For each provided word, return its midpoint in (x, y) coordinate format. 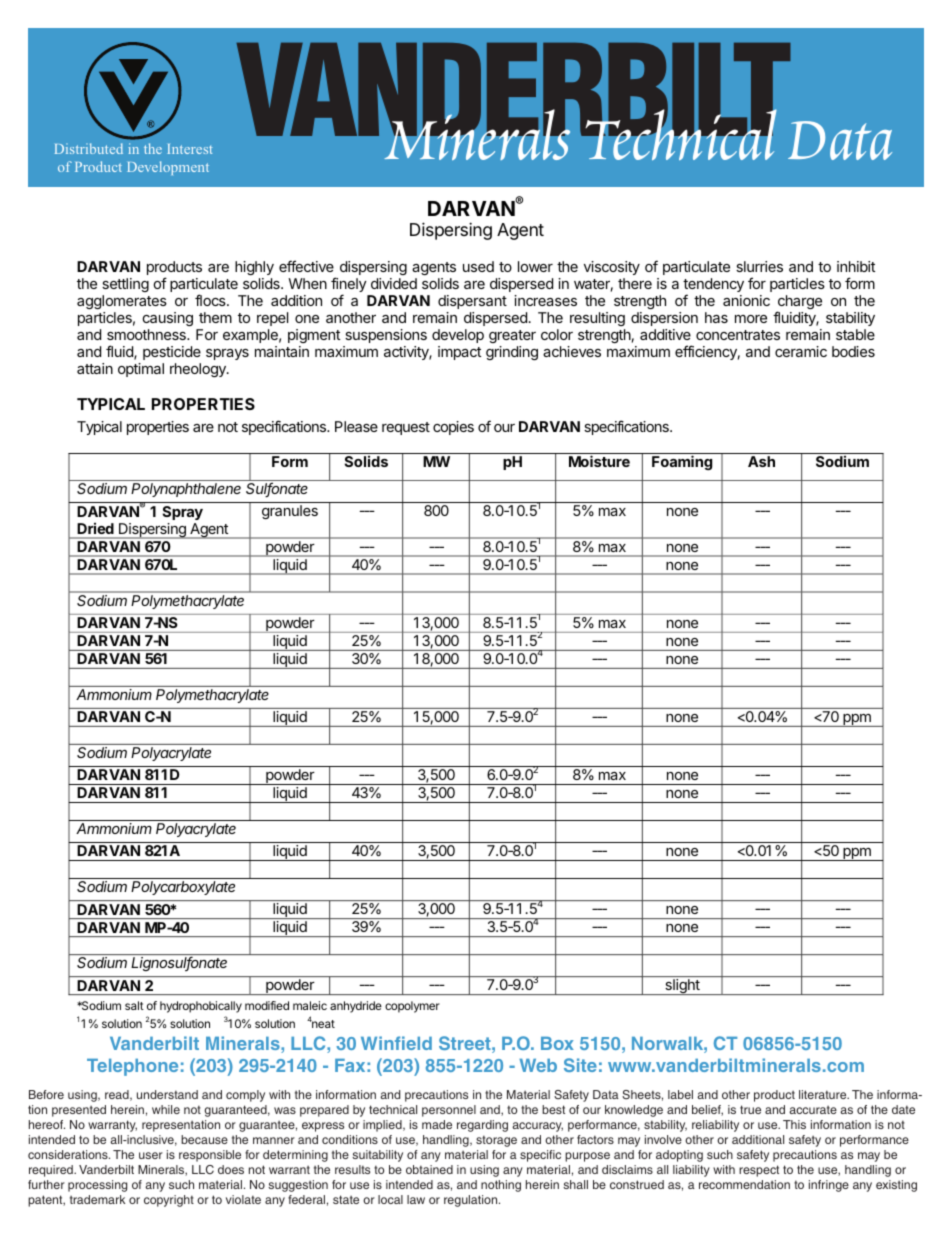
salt (134, 1005)
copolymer (412, 1007)
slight (682, 987)
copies (453, 428)
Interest (190, 149)
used (478, 266)
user (151, 1155)
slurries (759, 266)
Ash (761, 461)
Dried (96, 528)
